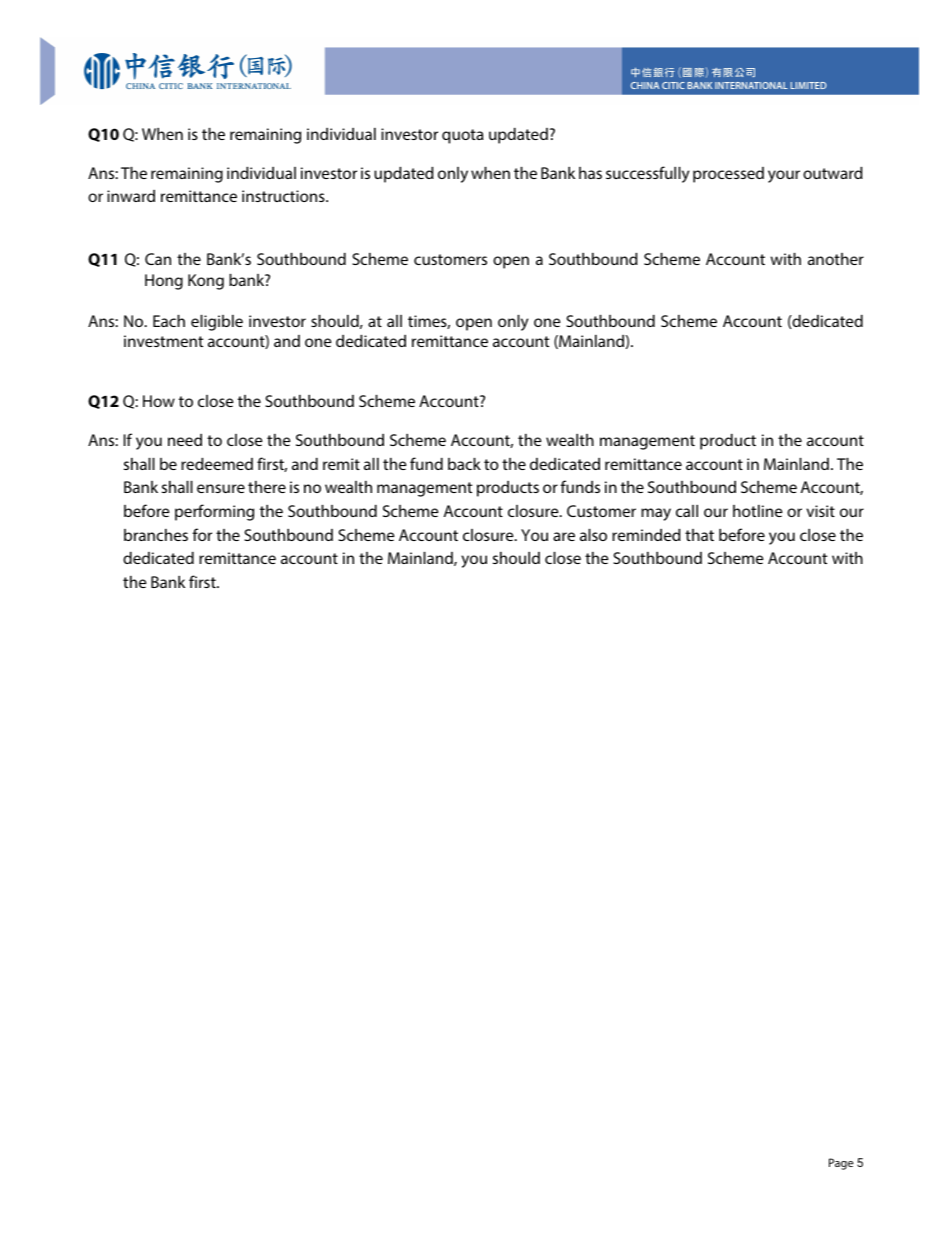 The width and height of the screenshot is (952, 1233). Describe the element at coordinates (463, 136) in the screenshot. I see `quota` at that location.
